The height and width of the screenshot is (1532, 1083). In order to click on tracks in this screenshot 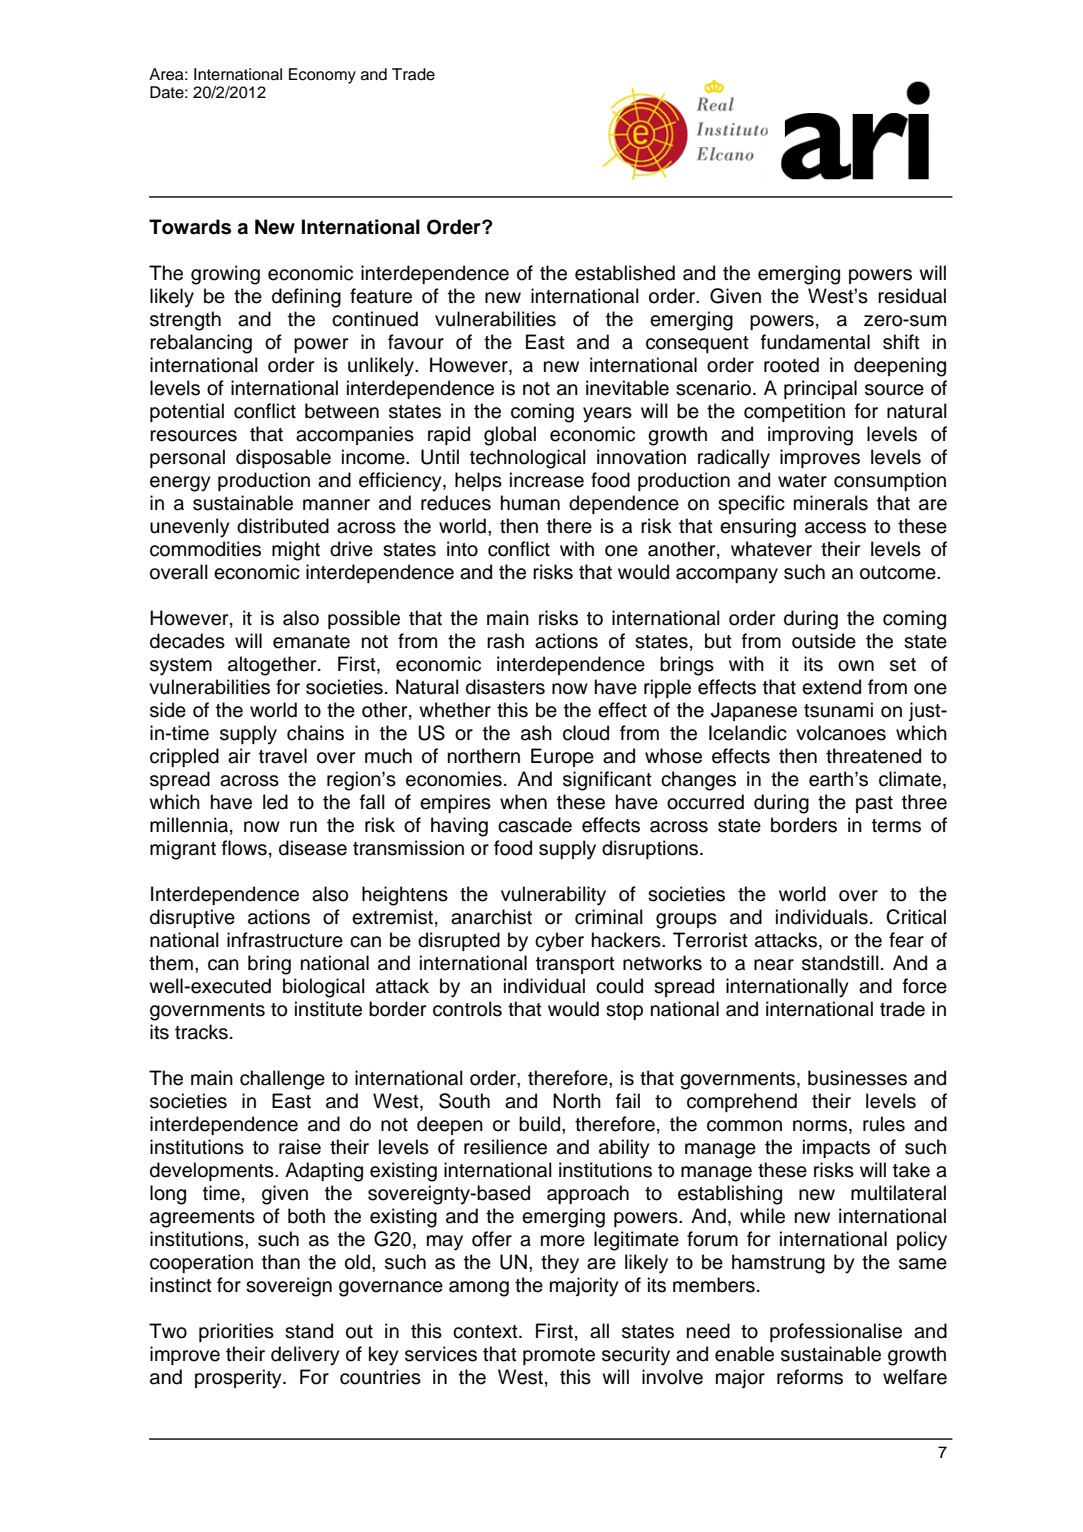, I will do `click(201, 1032)`.
